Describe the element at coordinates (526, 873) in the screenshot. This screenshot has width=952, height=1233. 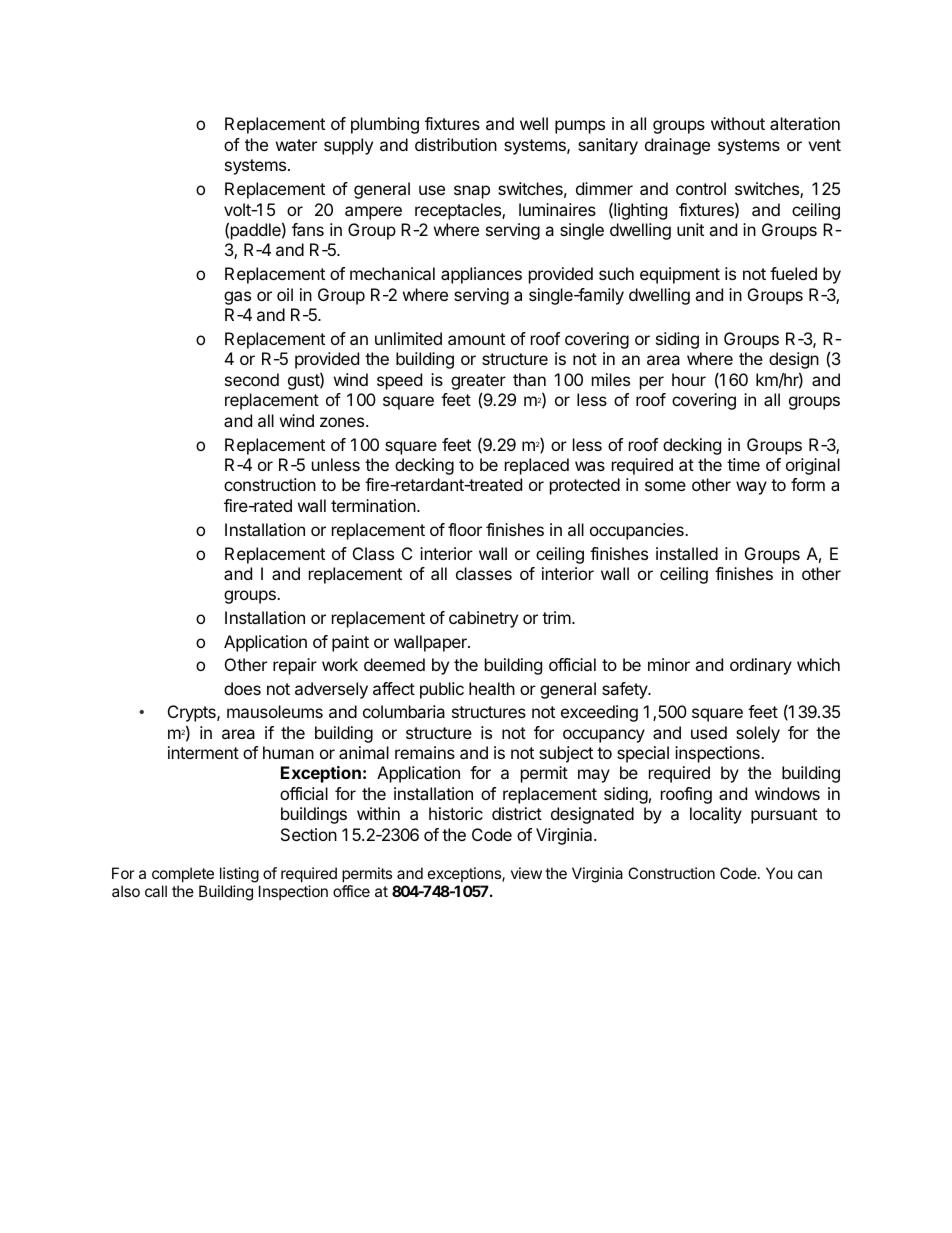
I see `view` at that location.
